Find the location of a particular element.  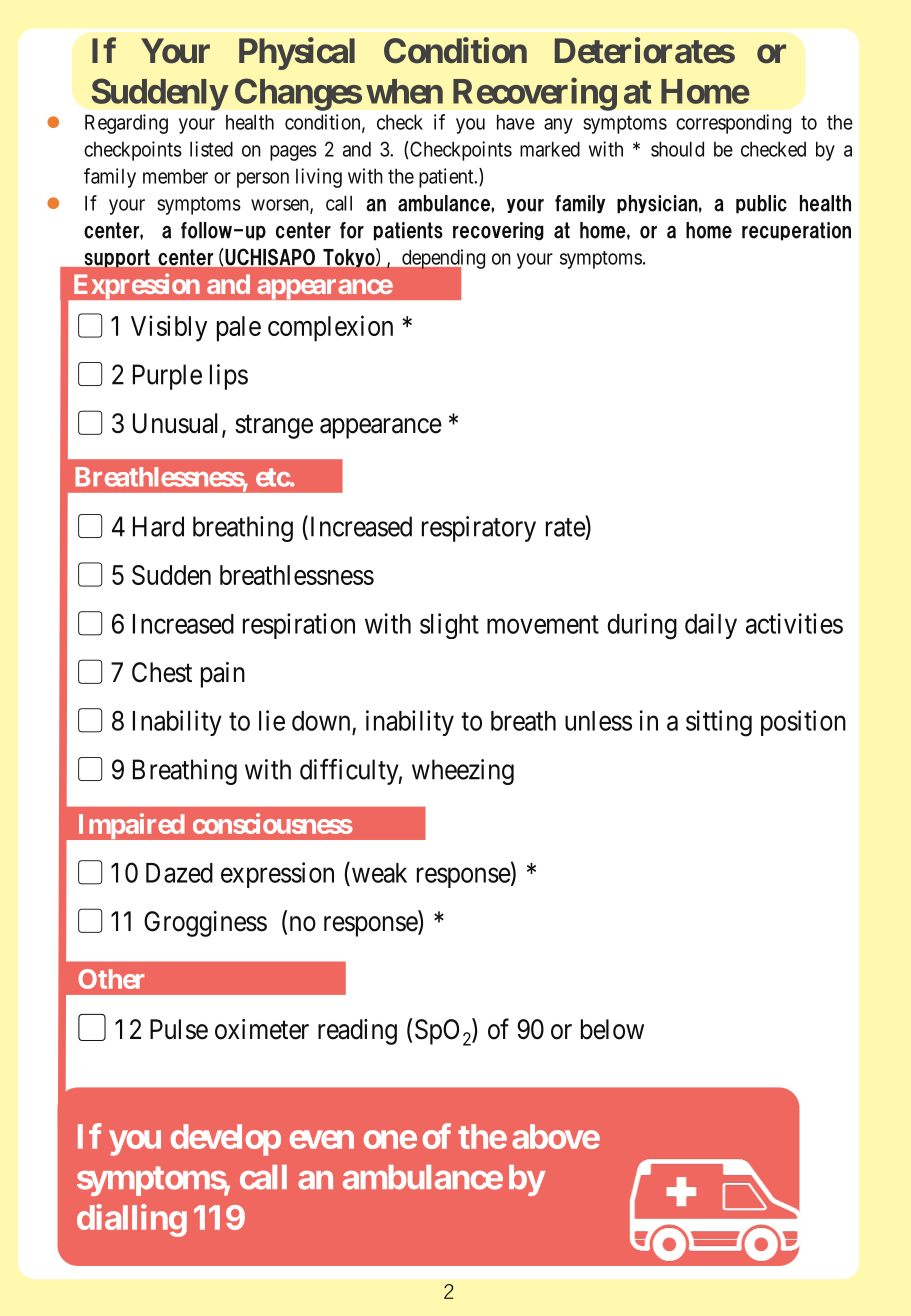

corresponding is located at coordinates (733, 124).
